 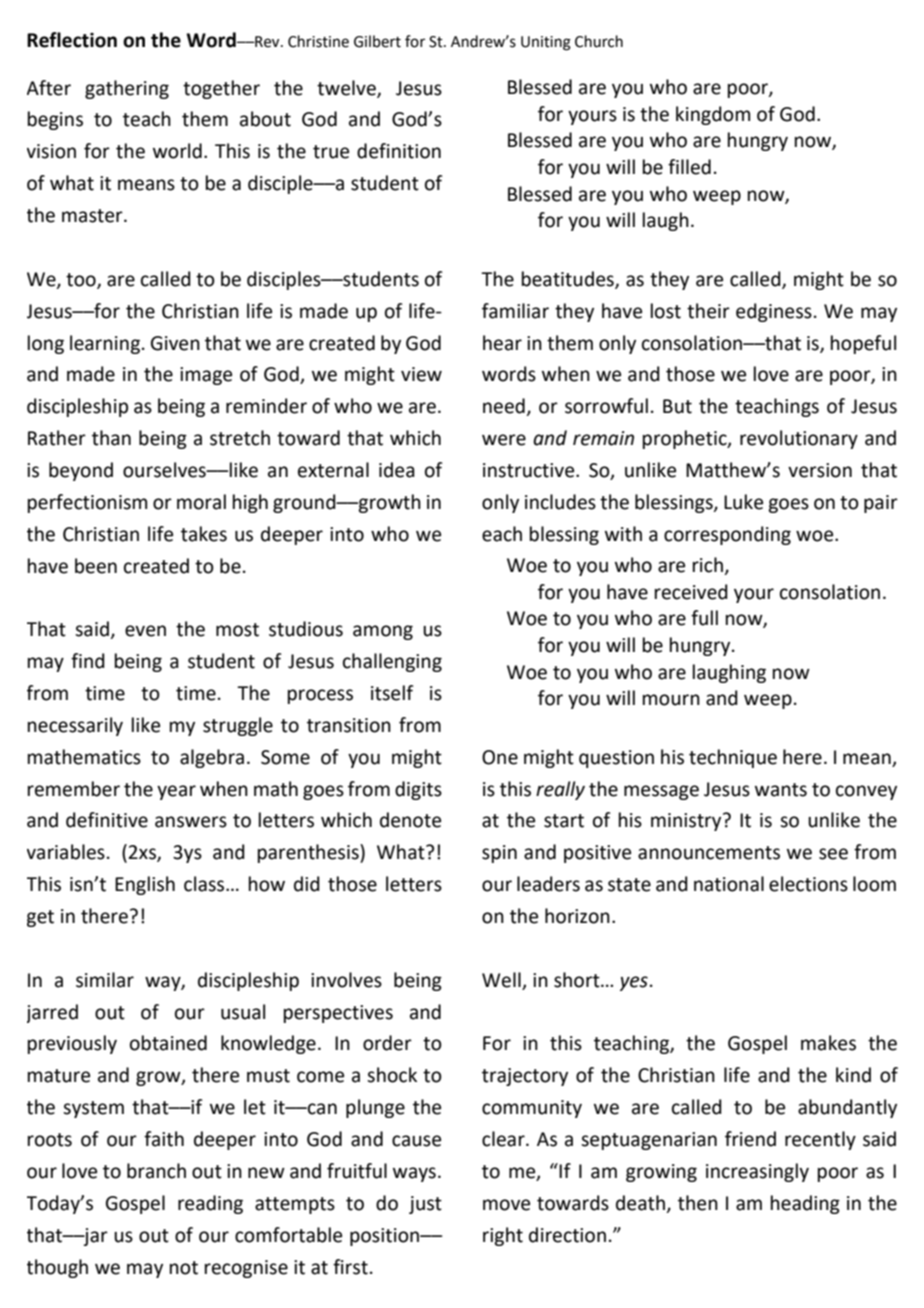 What do you see at coordinates (176, 792) in the document?
I see `year` at bounding box center [176, 792].
